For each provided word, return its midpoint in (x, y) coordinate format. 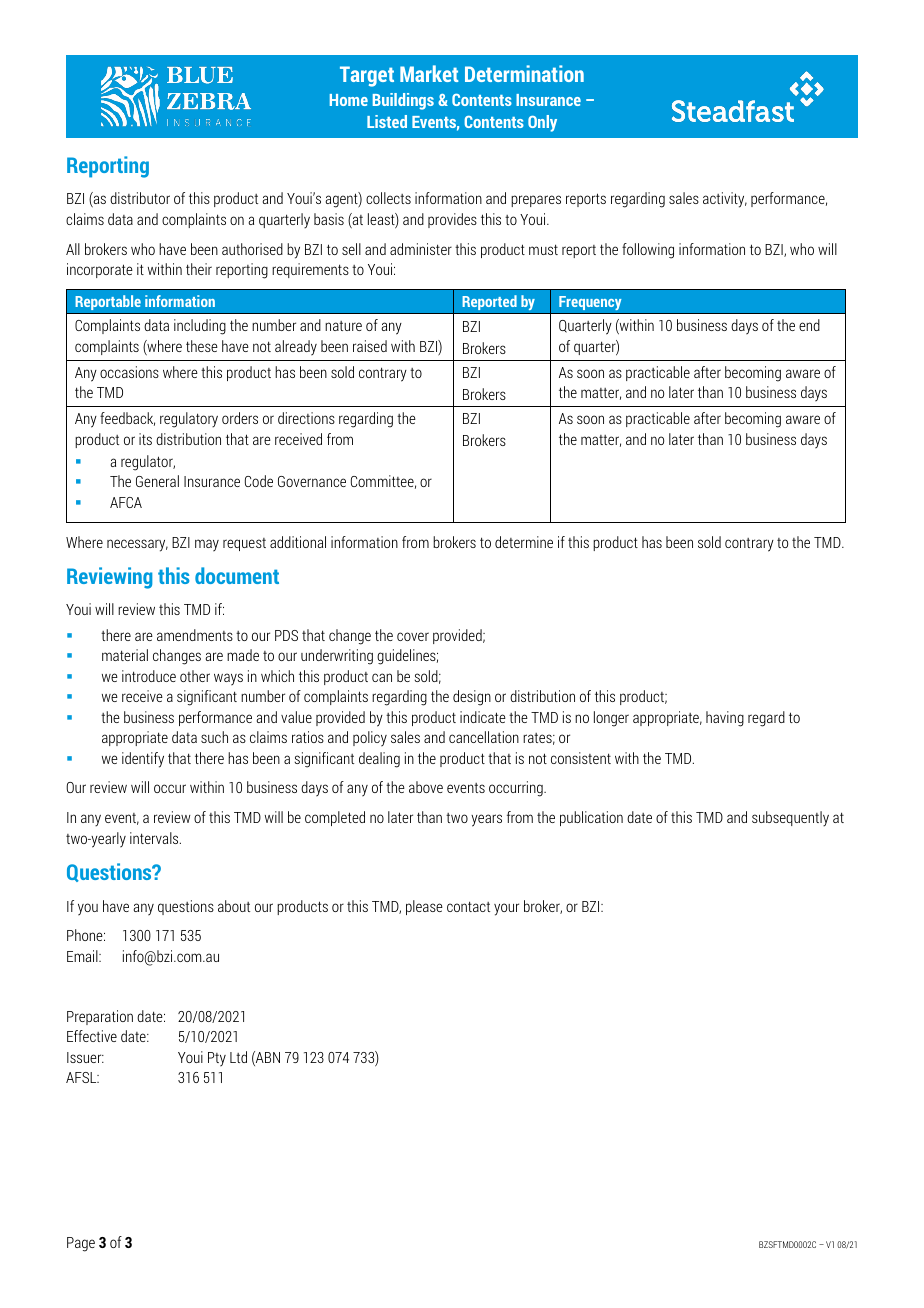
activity (725, 200)
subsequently (790, 819)
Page (81, 1244)
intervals (155, 838)
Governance (312, 481)
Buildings (403, 101)
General (157, 481)
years (486, 820)
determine (524, 542)
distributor (140, 198)
